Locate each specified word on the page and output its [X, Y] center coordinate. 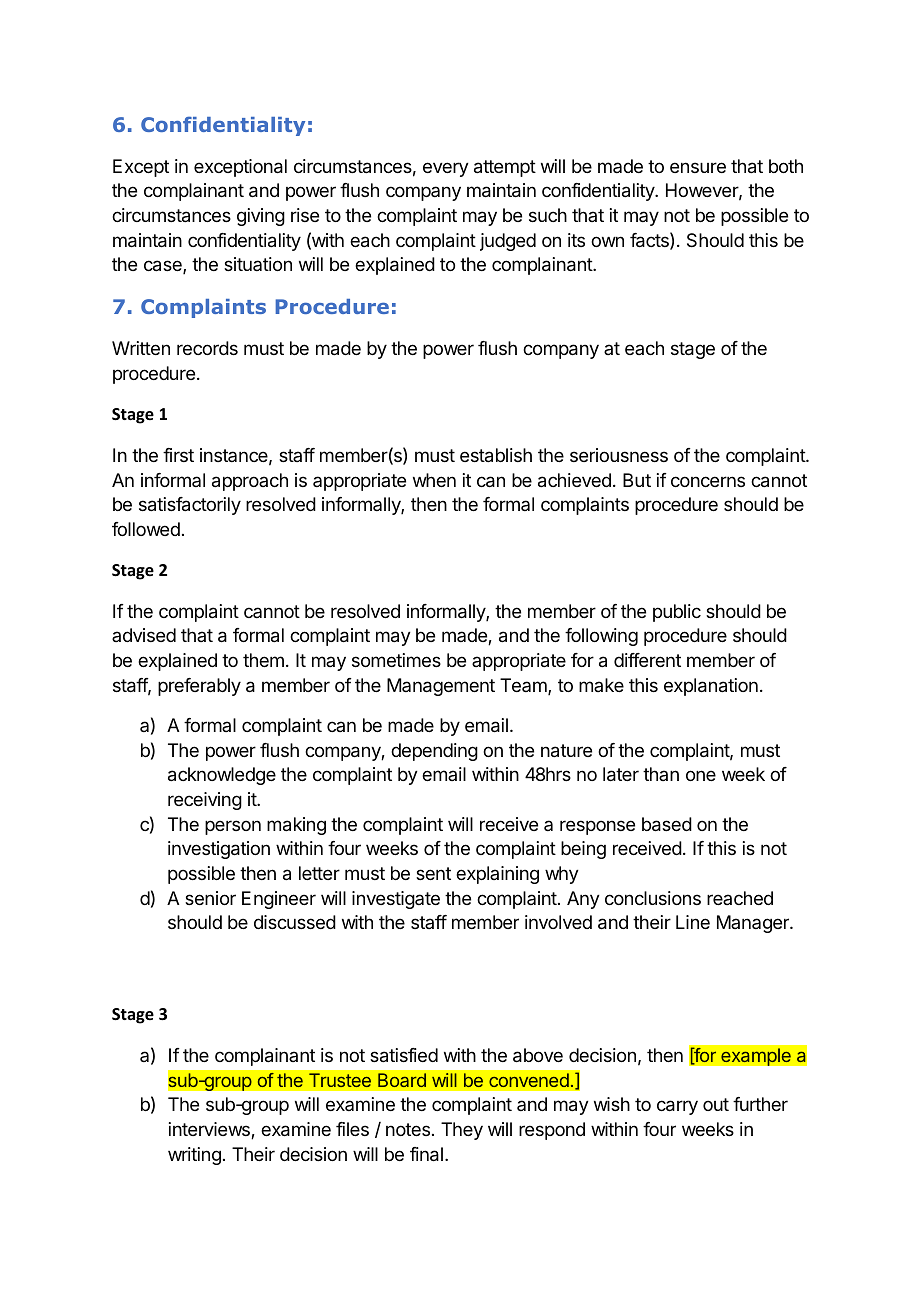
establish [496, 455]
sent [433, 873]
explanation [711, 687]
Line [693, 922]
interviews [210, 1130]
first [178, 455]
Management [441, 687]
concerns [708, 481]
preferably [199, 687]
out [716, 1104]
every [446, 169]
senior [210, 898]
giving [261, 217]
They [462, 1131]
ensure [698, 167]
